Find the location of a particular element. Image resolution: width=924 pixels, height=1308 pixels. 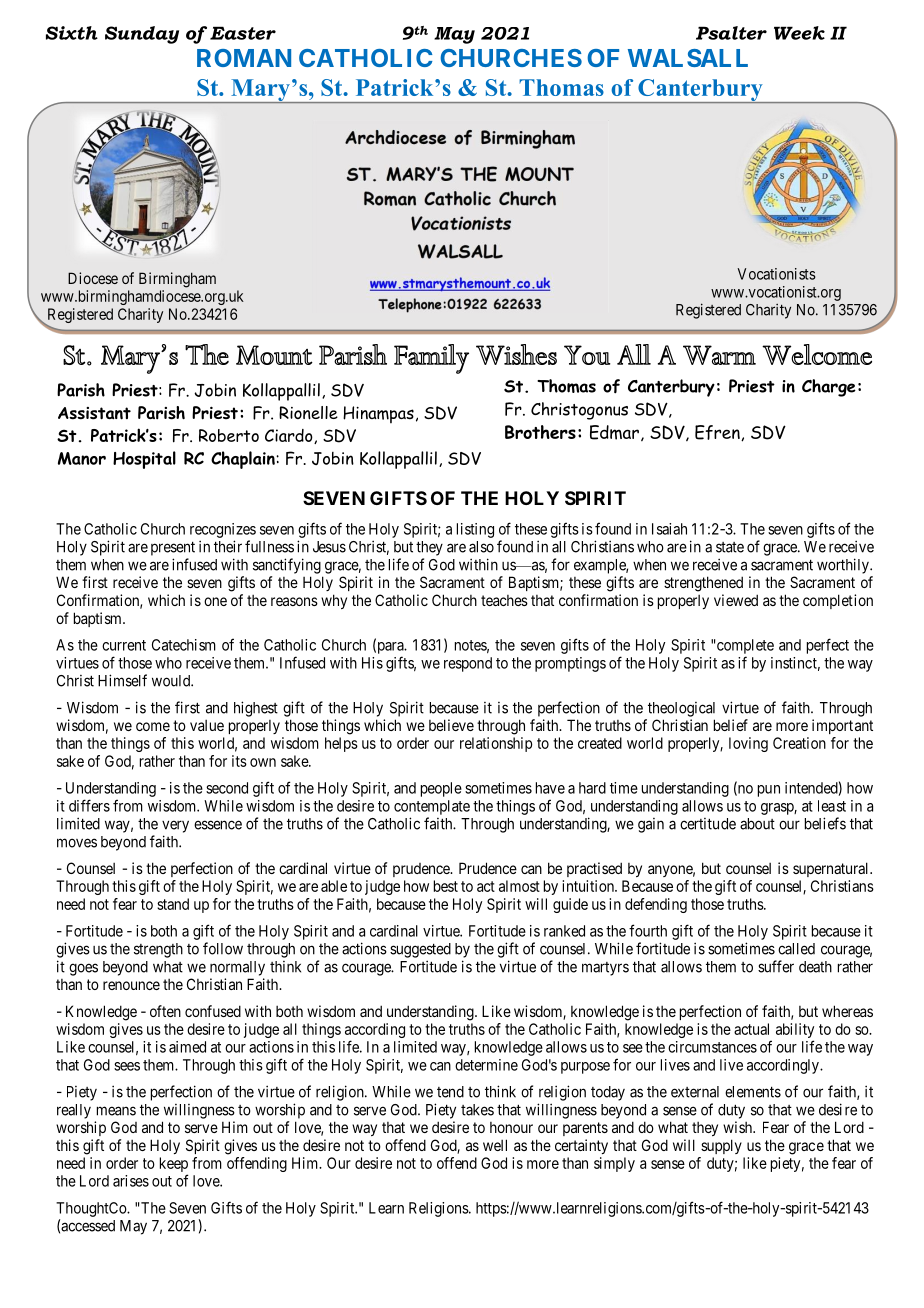

ROMAN is located at coordinates (244, 58).
